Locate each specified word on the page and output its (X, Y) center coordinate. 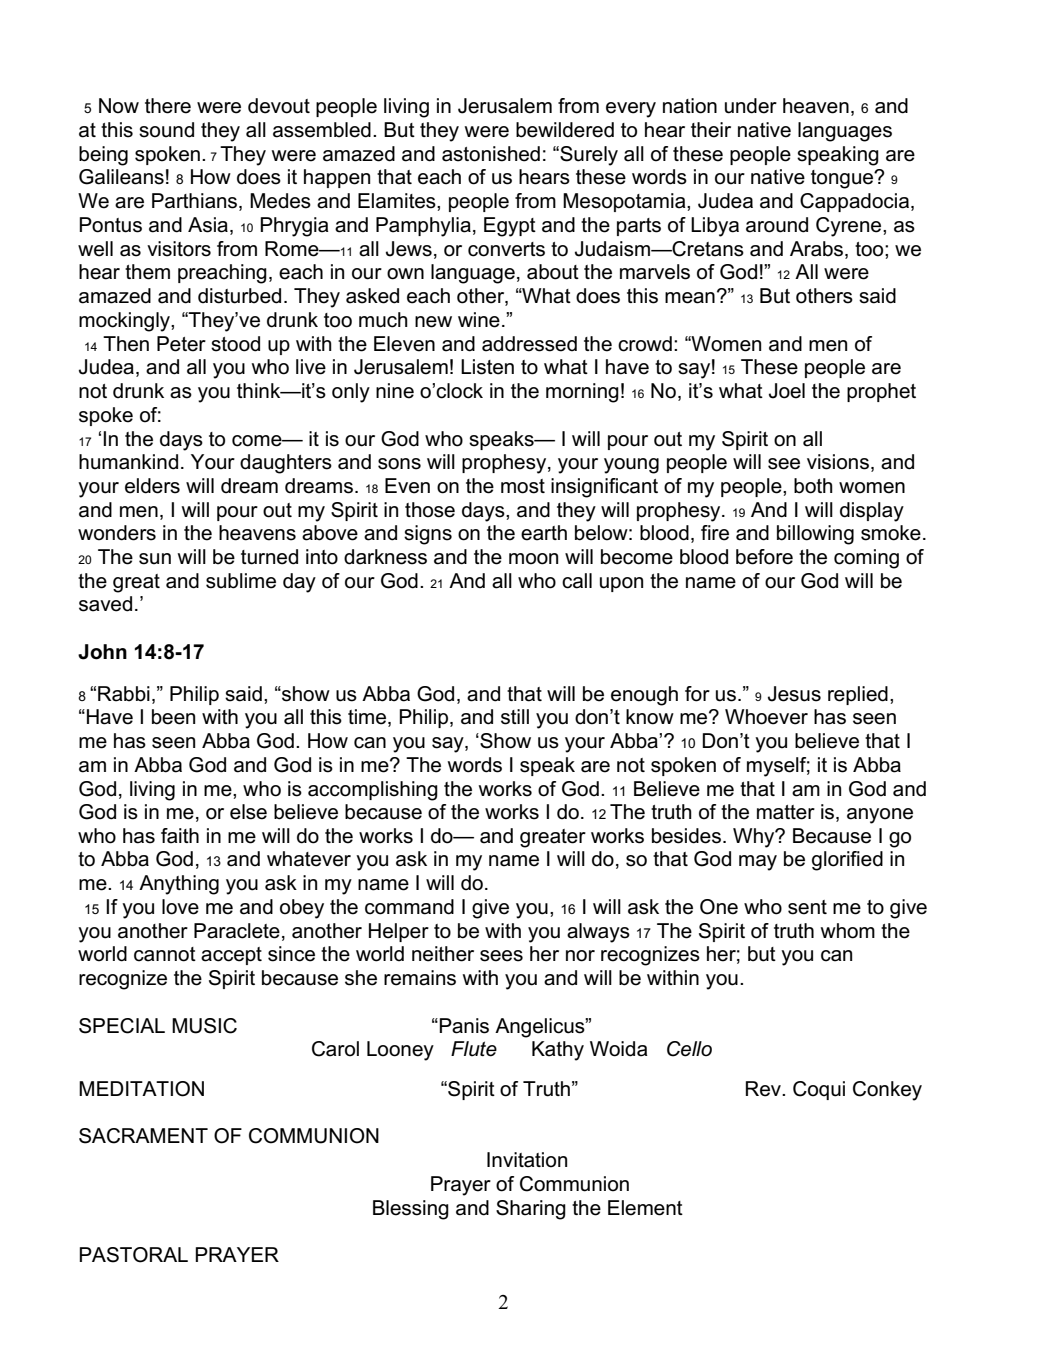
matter (786, 812)
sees (501, 956)
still (515, 717)
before (764, 557)
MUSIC (204, 1026)
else (248, 812)
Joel (787, 391)
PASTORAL (133, 1255)
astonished (491, 154)
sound (166, 130)
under (751, 106)
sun (155, 559)
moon (533, 559)
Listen (487, 367)
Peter (181, 344)
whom (848, 931)
